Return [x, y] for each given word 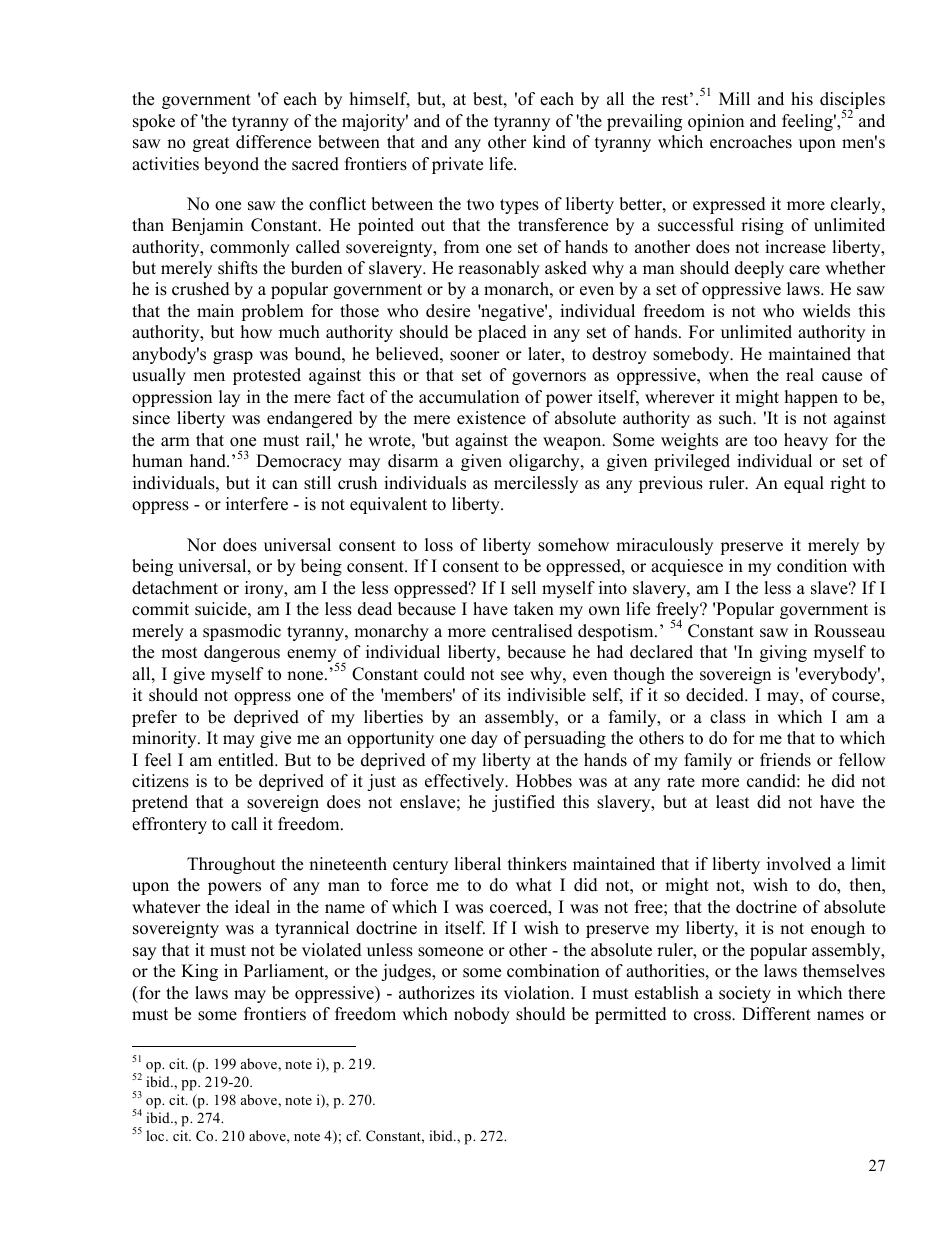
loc [156, 1135]
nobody [482, 1015]
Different [776, 1014]
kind [549, 142]
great [211, 144]
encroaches [751, 142]
